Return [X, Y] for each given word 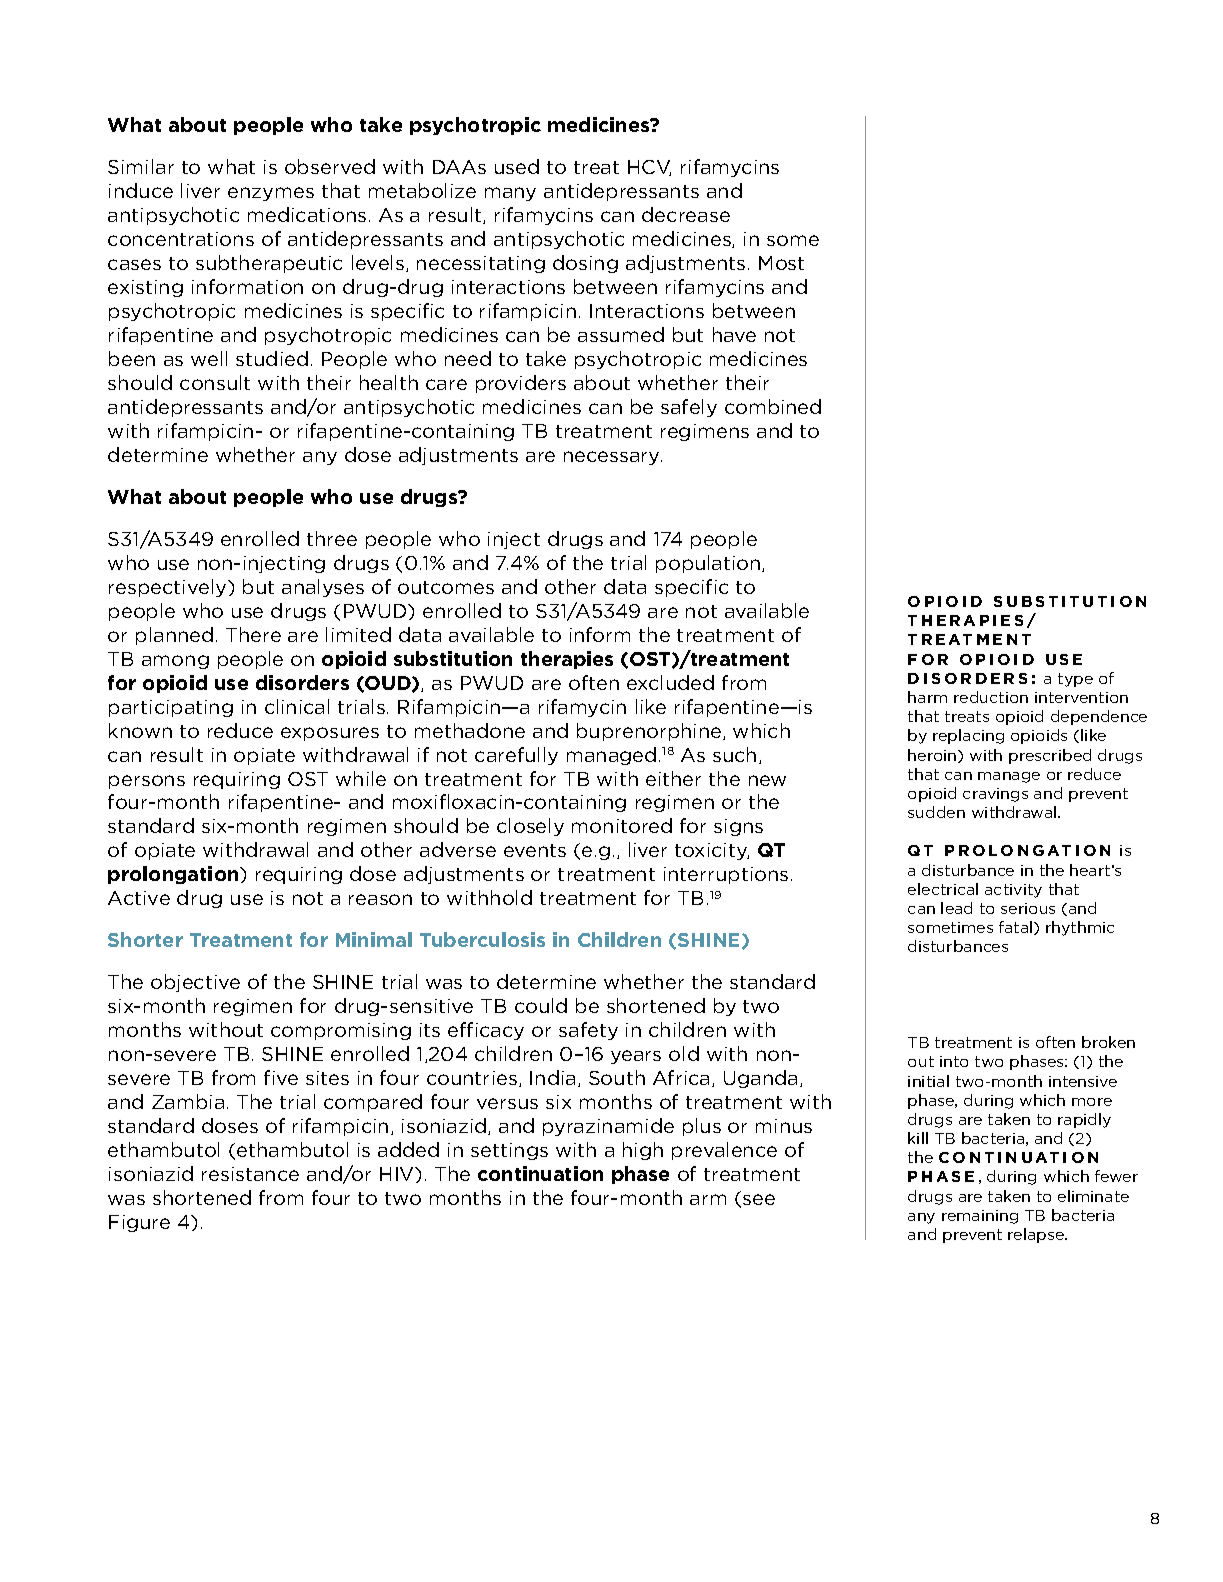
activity [1013, 891]
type [1075, 680]
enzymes [271, 194]
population [709, 564]
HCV [649, 168]
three [332, 538]
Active [139, 898]
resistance [250, 1174]
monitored [622, 825]
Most [781, 263]
